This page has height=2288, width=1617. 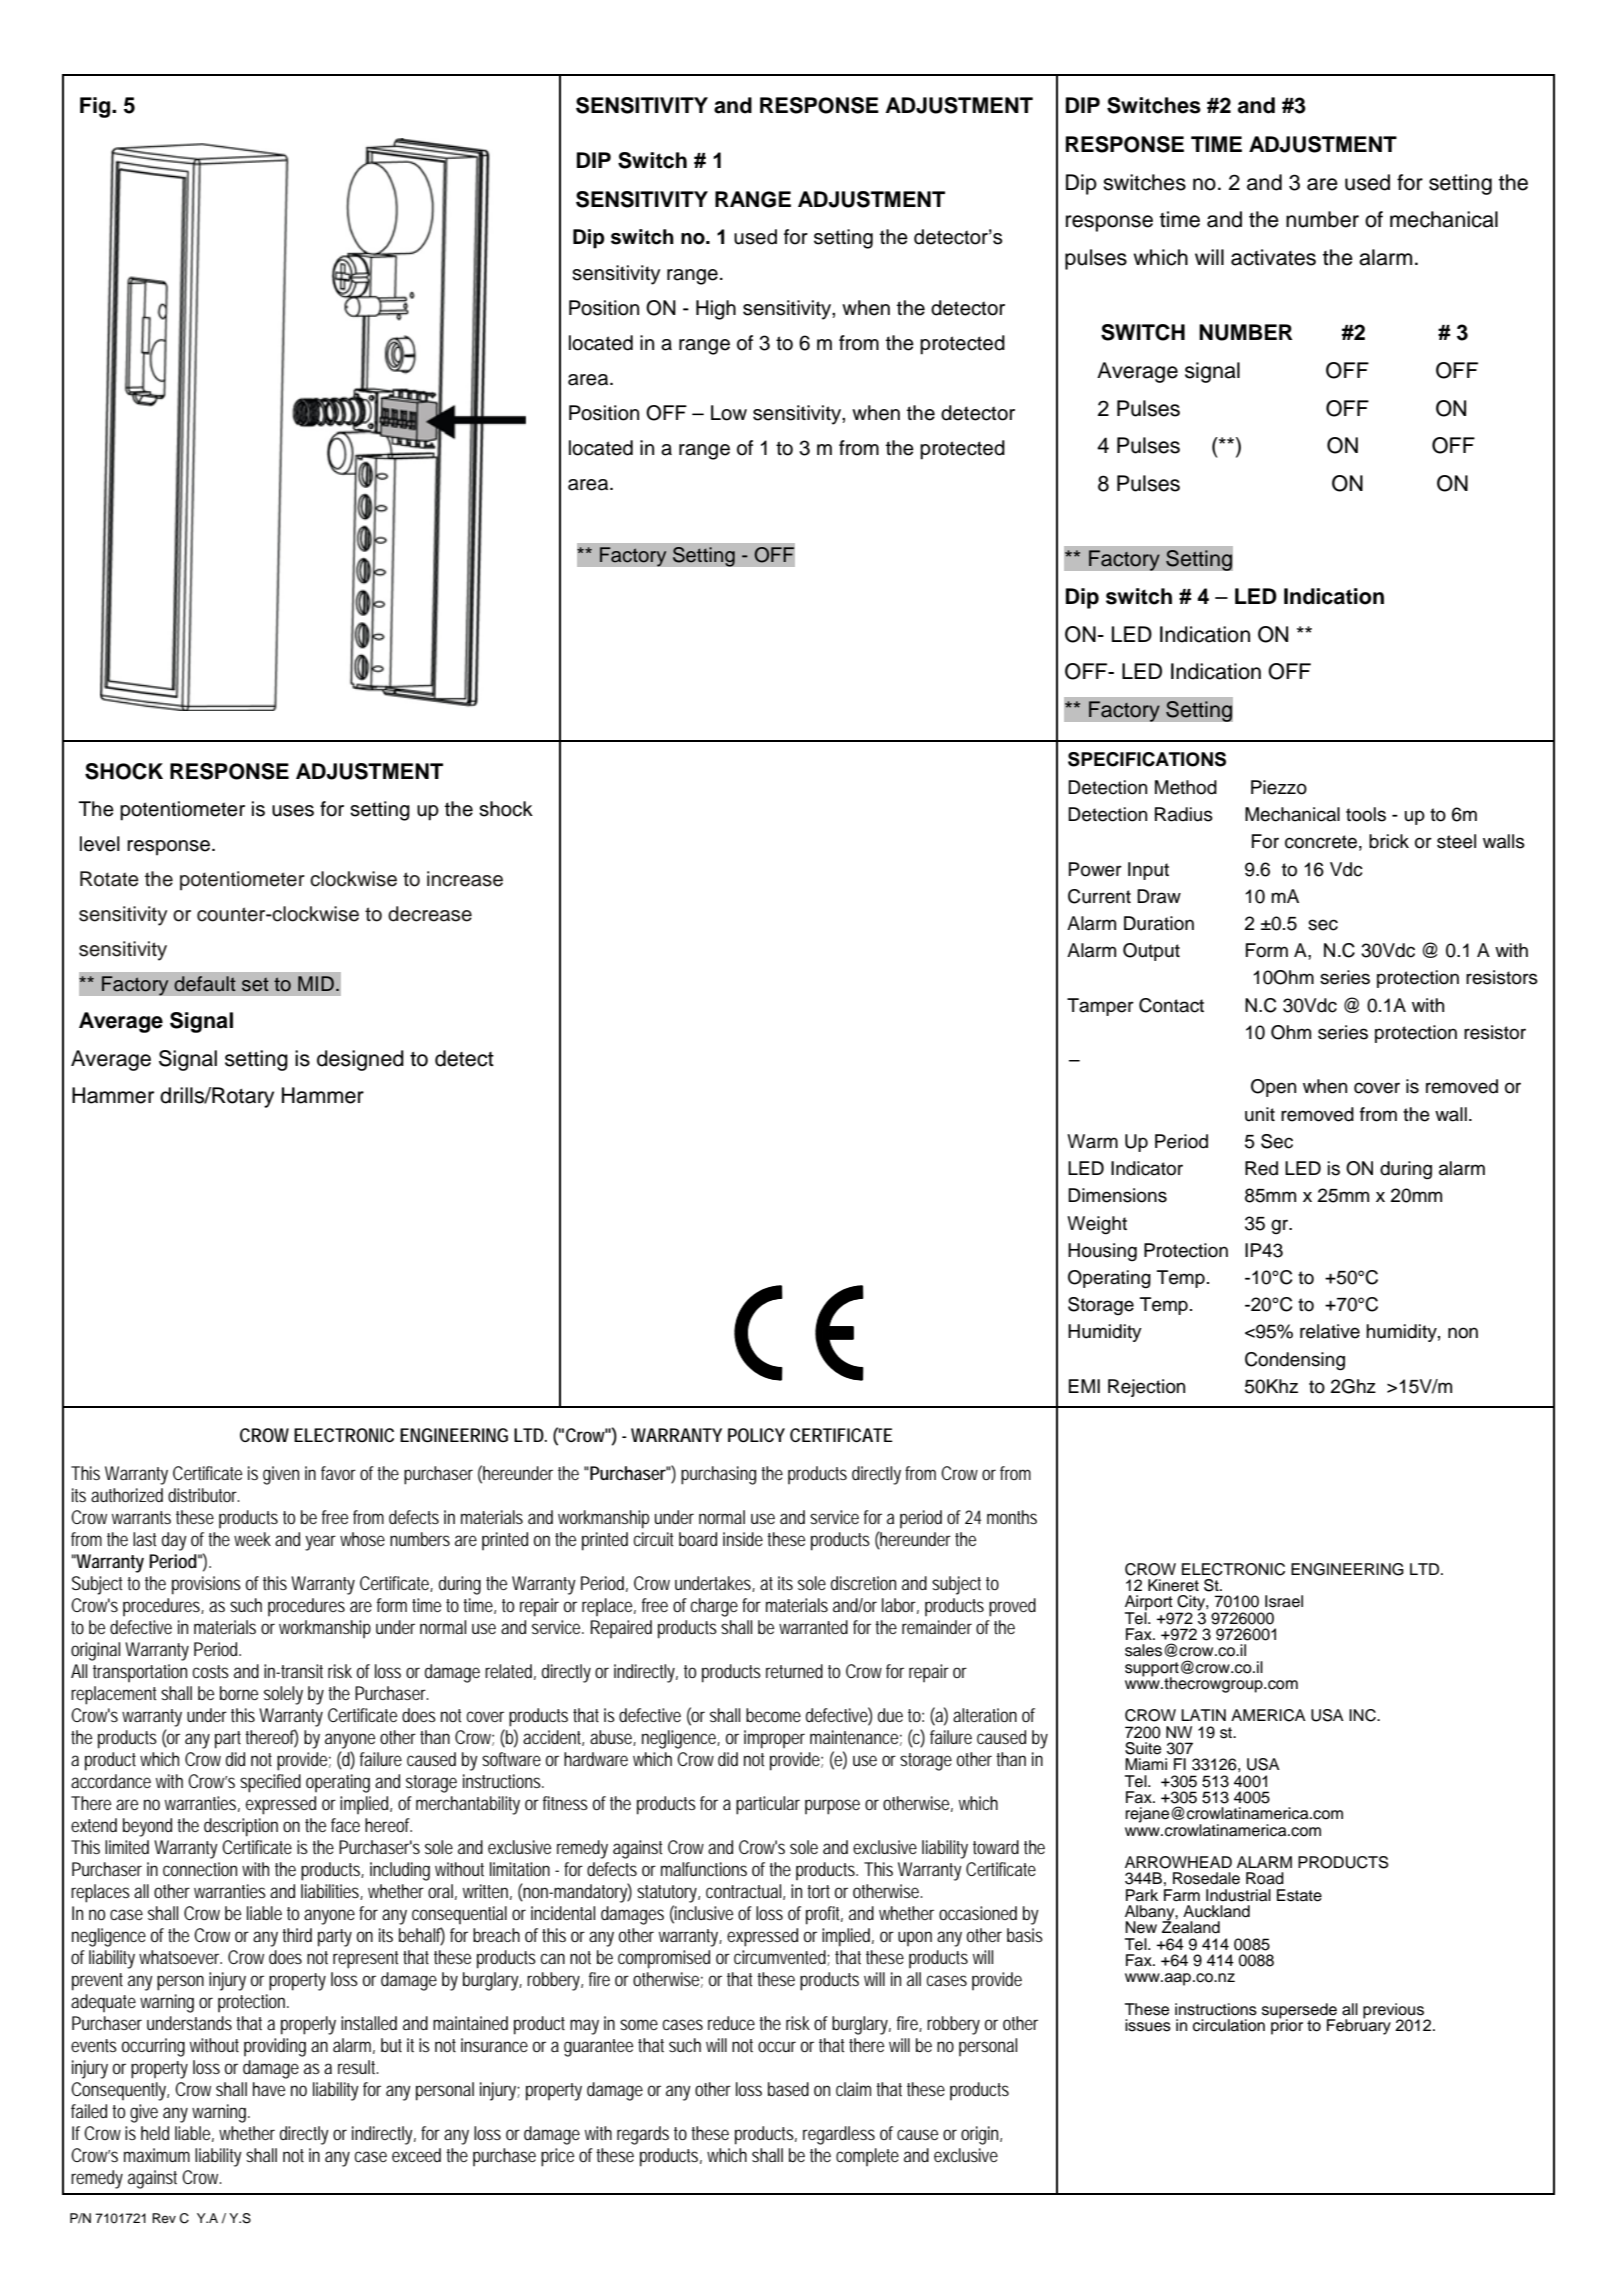 I want to click on Fig, so click(x=96, y=107).
